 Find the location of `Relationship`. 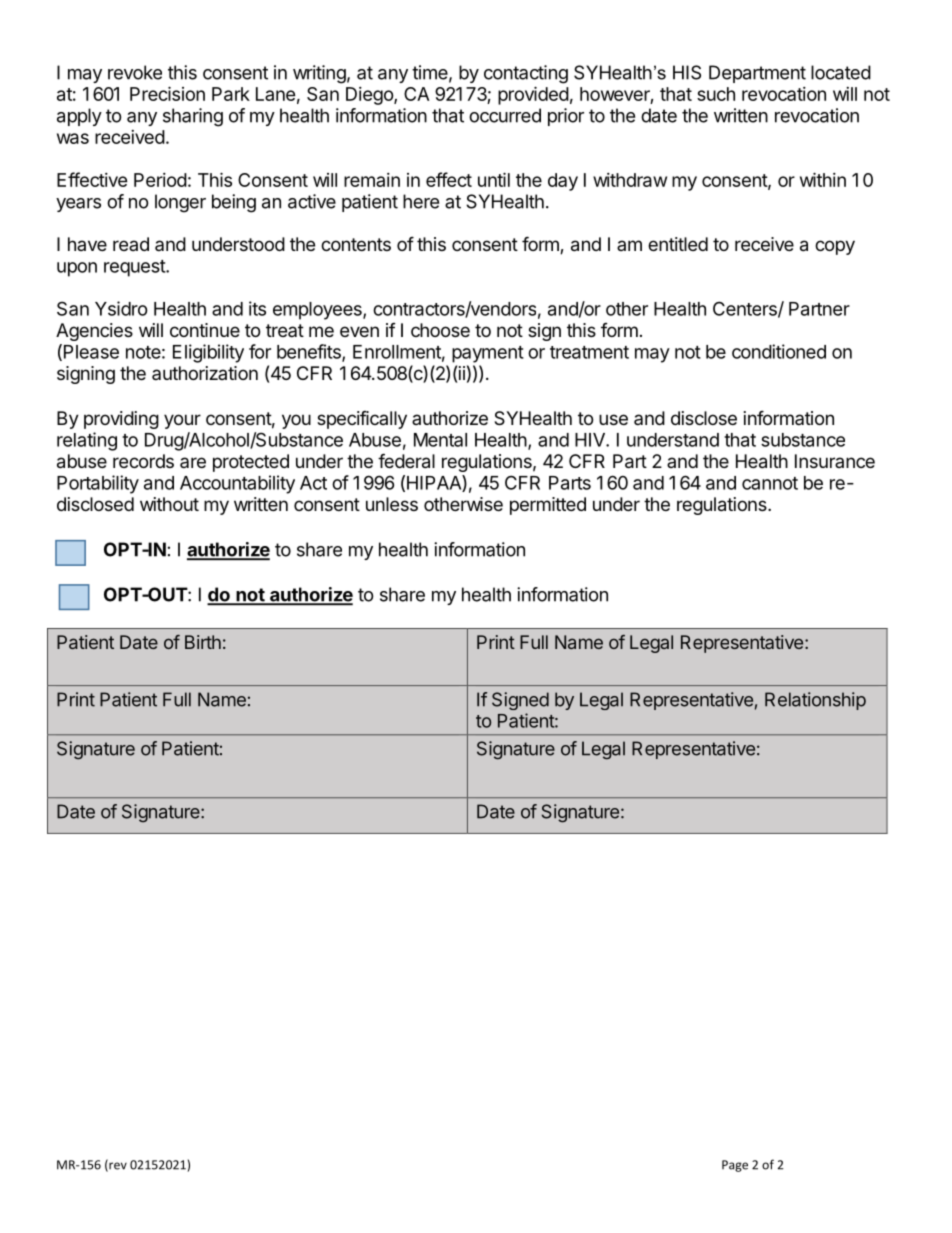

Relationship is located at coordinates (815, 701).
